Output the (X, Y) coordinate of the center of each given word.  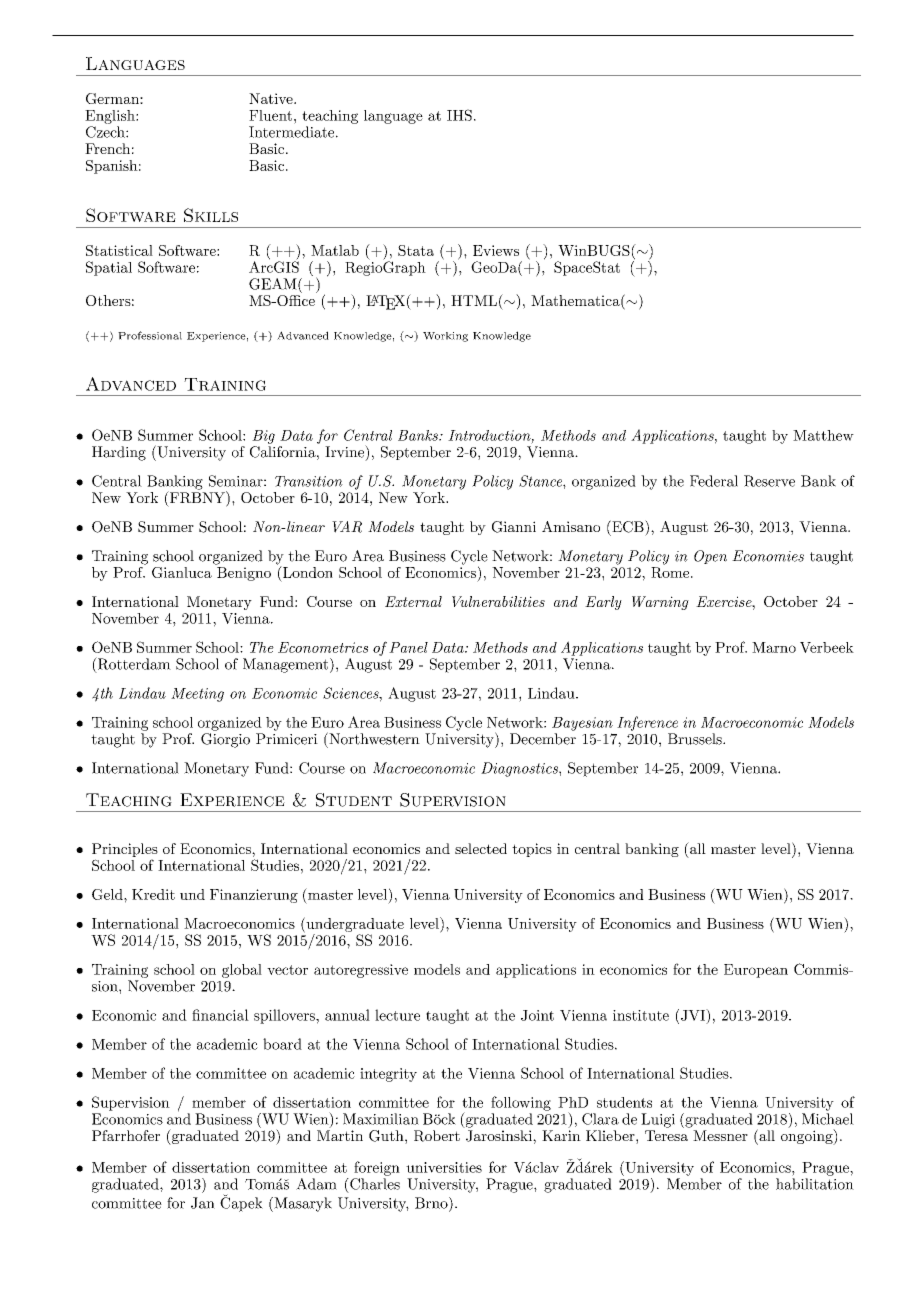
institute (641, 1015)
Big (263, 437)
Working (445, 337)
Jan (203, 1203)
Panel (408, 647)
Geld (108, 894)
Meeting (197, 695)
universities (444, 1167)
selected (481, 848)
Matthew (823, 435)
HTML (474, 300)
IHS (459, 115)
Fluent (270, 115)
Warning (660, 603)
